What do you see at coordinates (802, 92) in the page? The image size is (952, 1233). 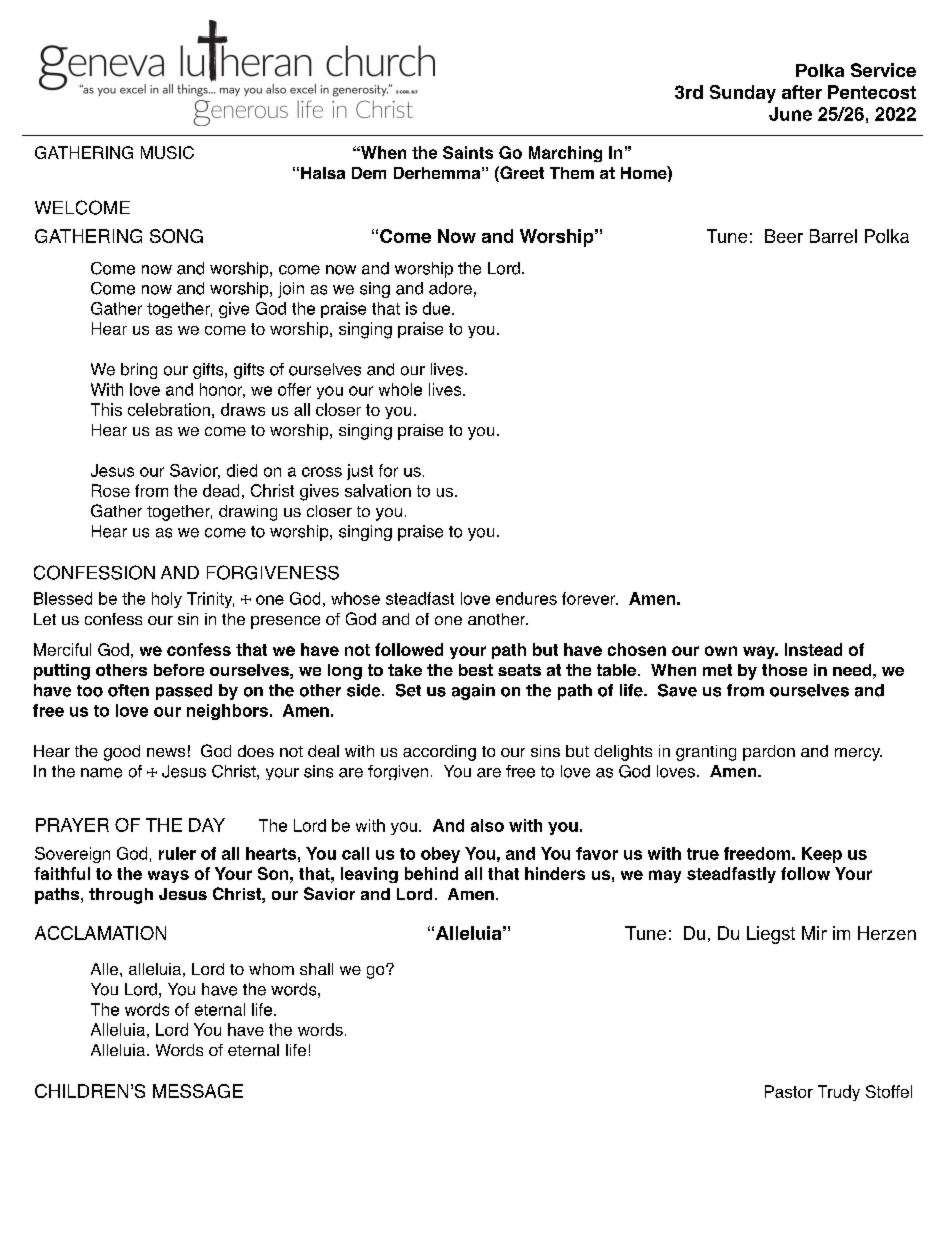 I see `after` at bounding box center [802, 92].
